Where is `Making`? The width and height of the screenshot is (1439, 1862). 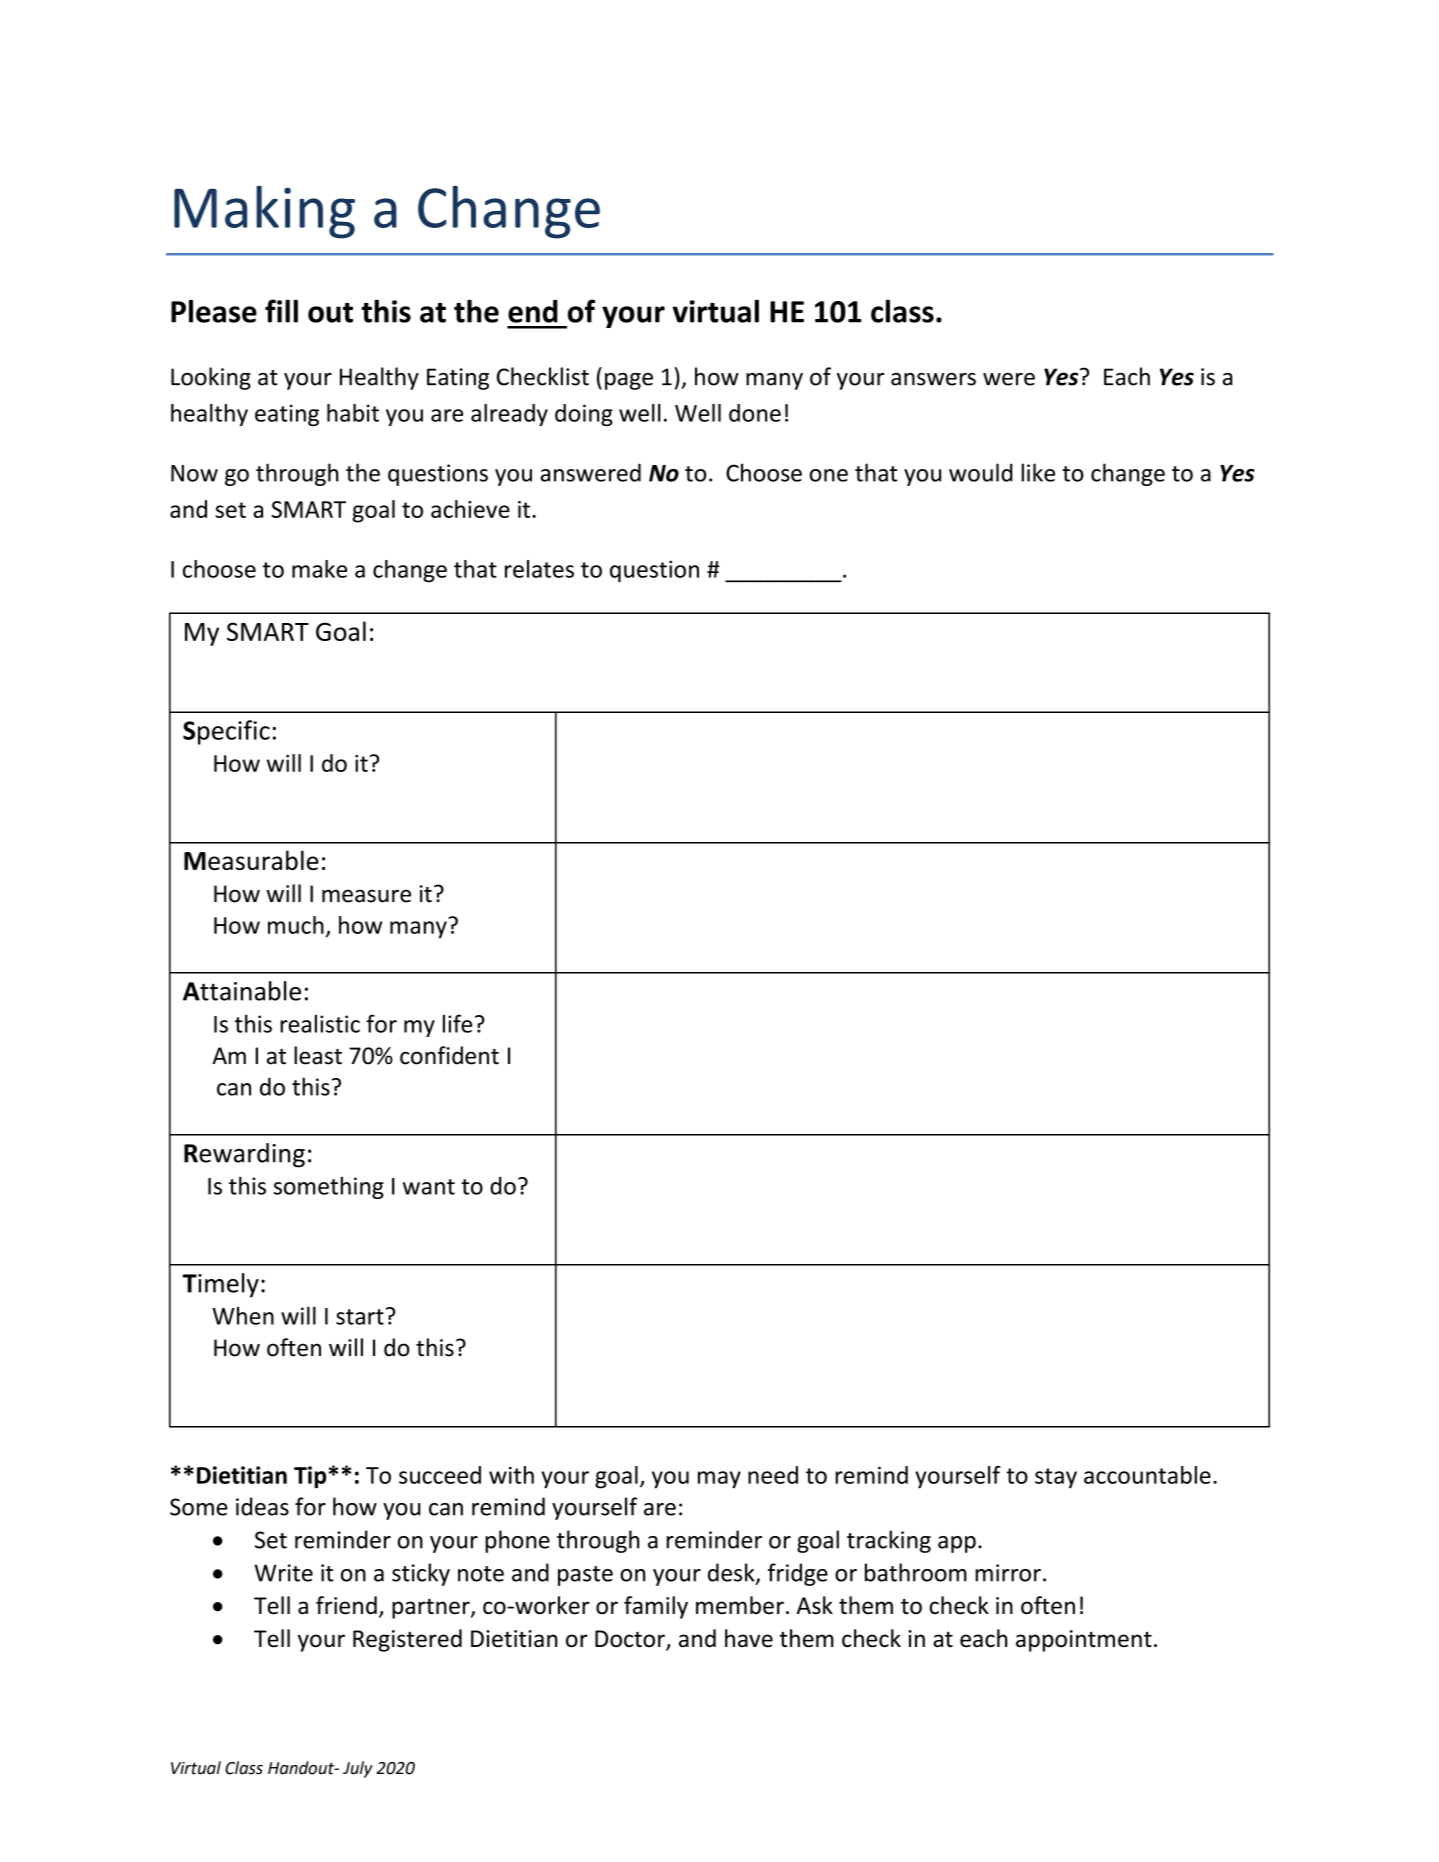
Making is located at coordinates (264, 212).
